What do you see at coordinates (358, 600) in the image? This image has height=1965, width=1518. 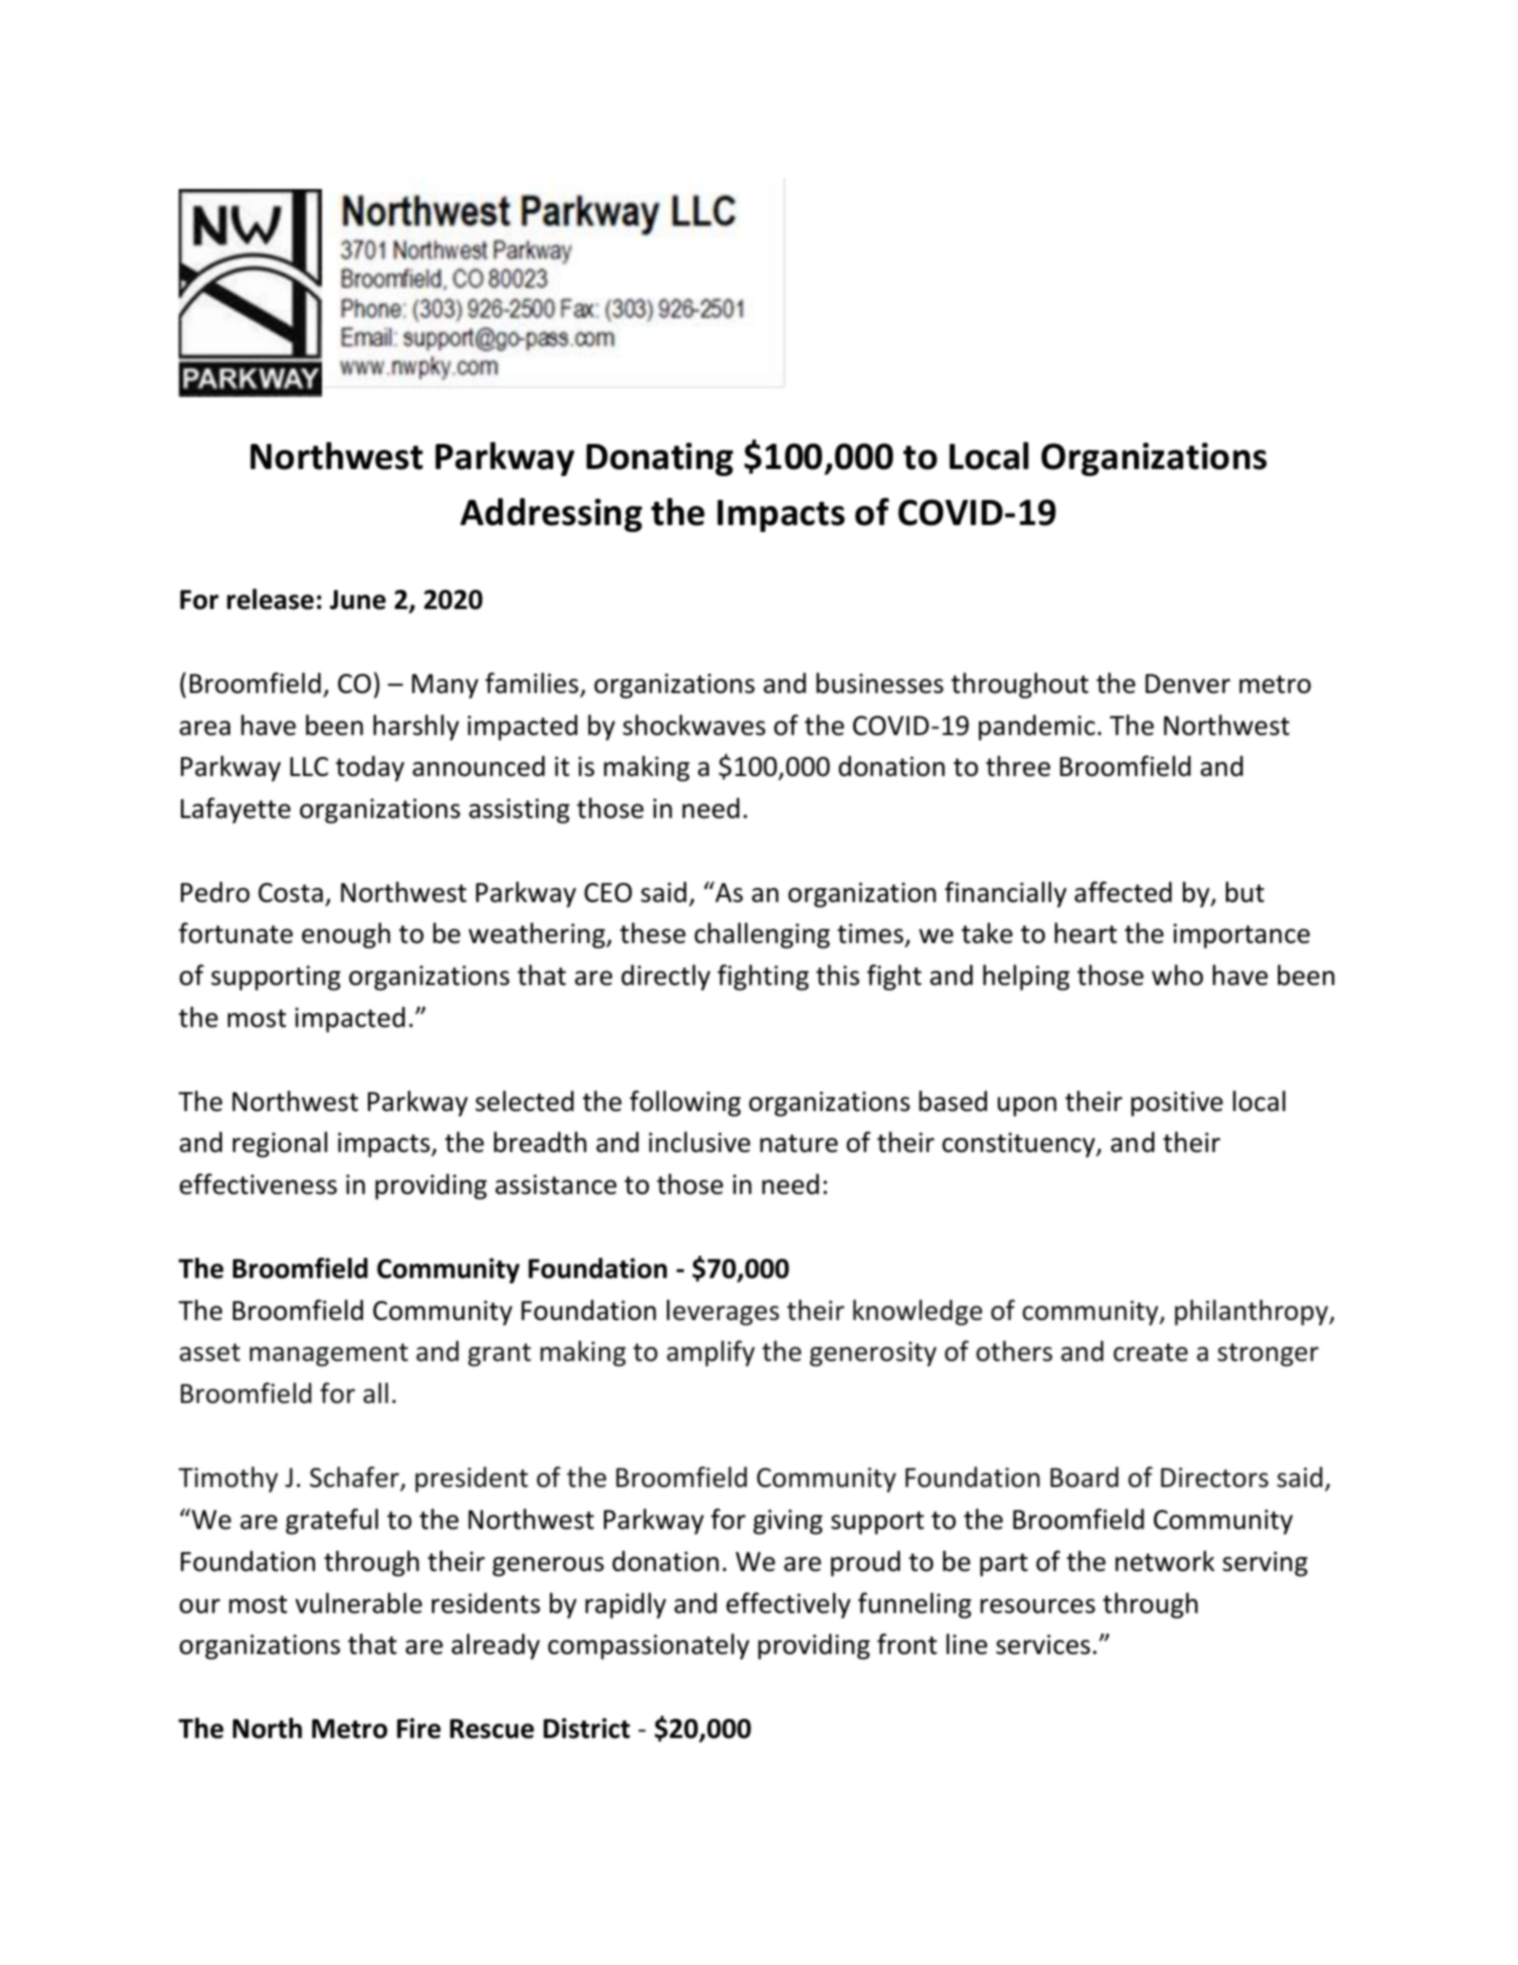 I see `June` at bounding box center [358, 600].
